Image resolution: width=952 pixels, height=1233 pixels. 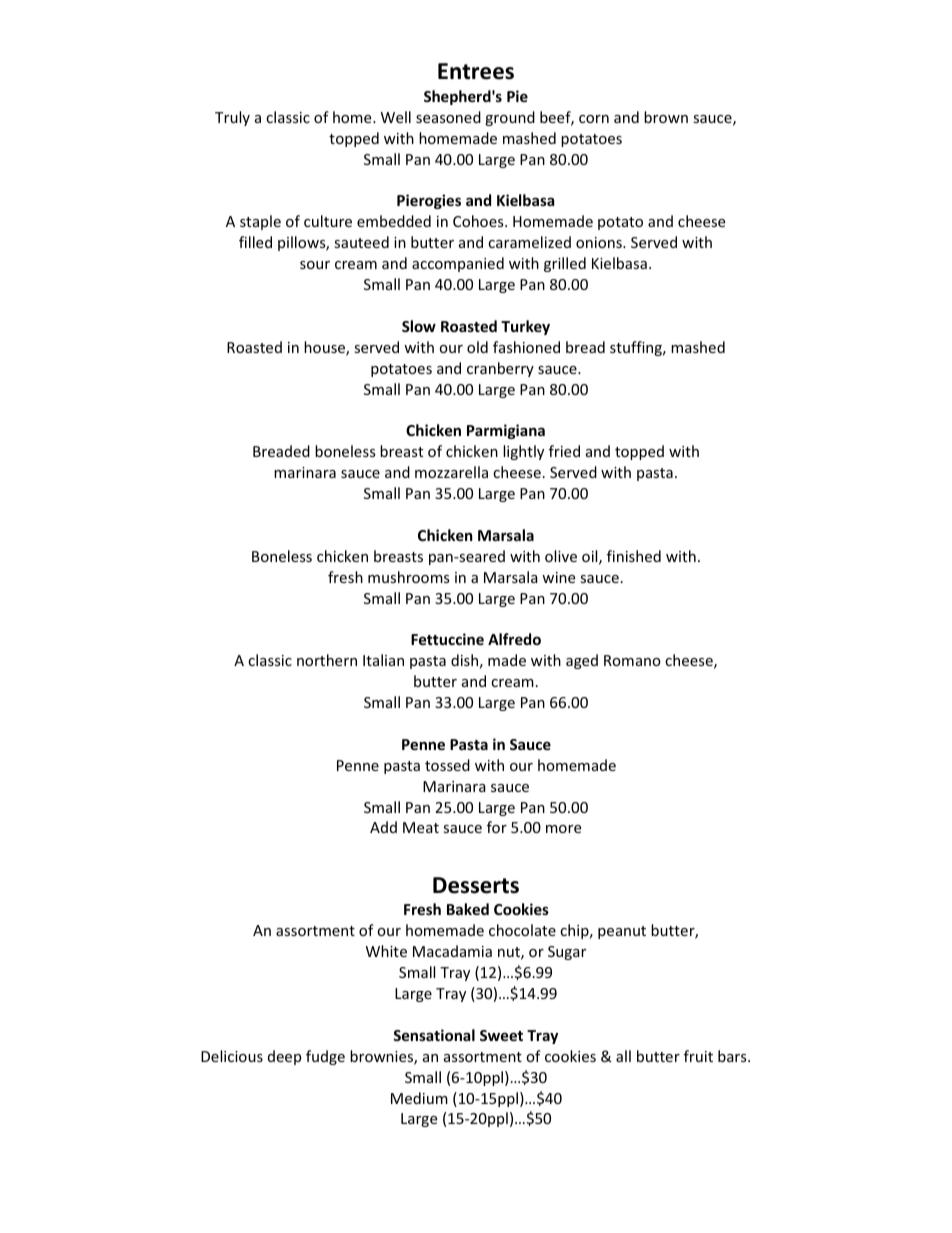 I want to click on Baked, so click(x=468, y=909).
